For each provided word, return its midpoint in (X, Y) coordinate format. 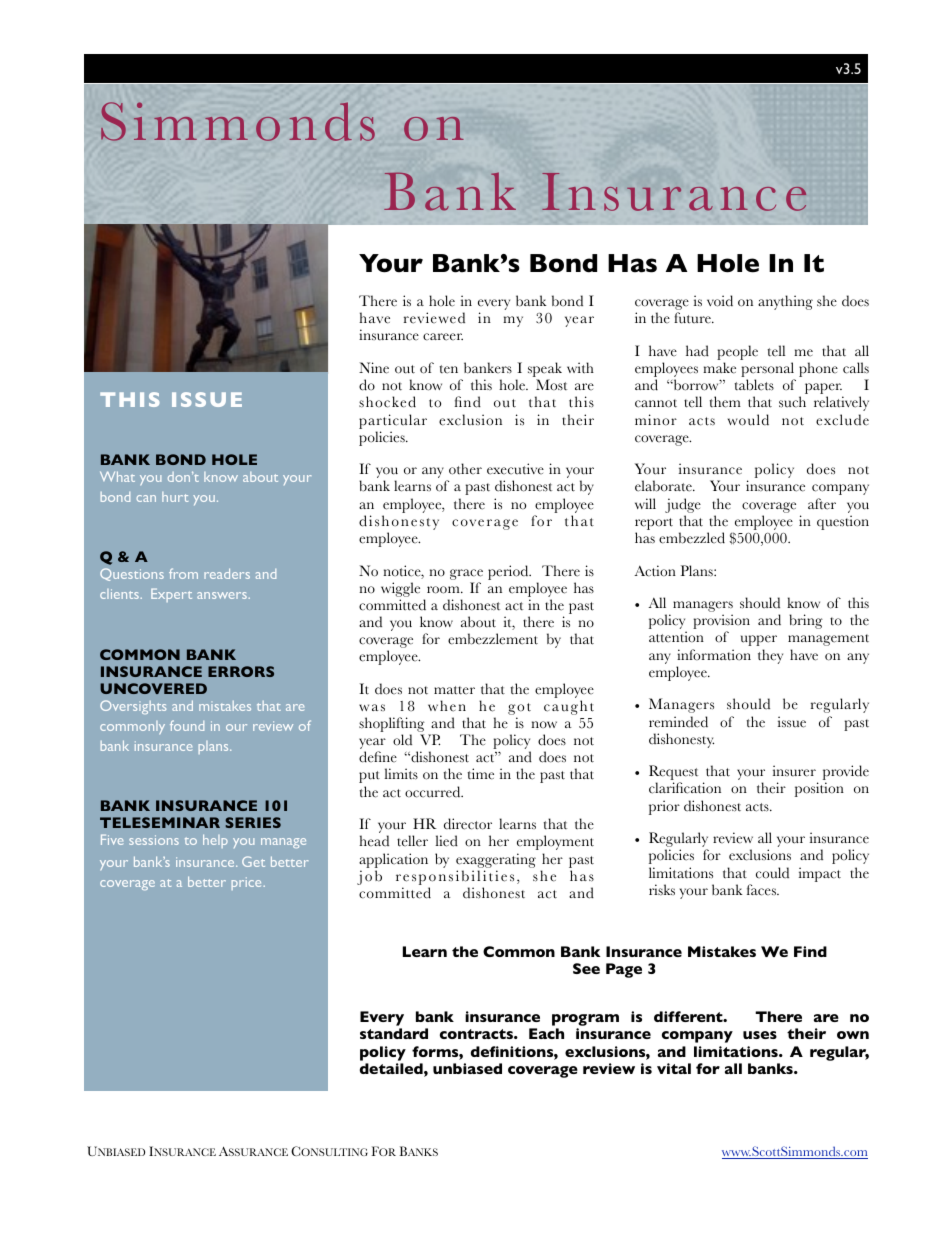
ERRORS (241, 671)
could (772, 873)
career (443, 337)
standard (394, 1033)
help (215, 841)
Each (546, 1033)
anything (785, 302)
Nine (374, 368)
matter (454, 690)
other (465, 469)
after (822, 504)
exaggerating (496, 860)
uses (760, 1035)
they (770, 656)
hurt (175, 497)
